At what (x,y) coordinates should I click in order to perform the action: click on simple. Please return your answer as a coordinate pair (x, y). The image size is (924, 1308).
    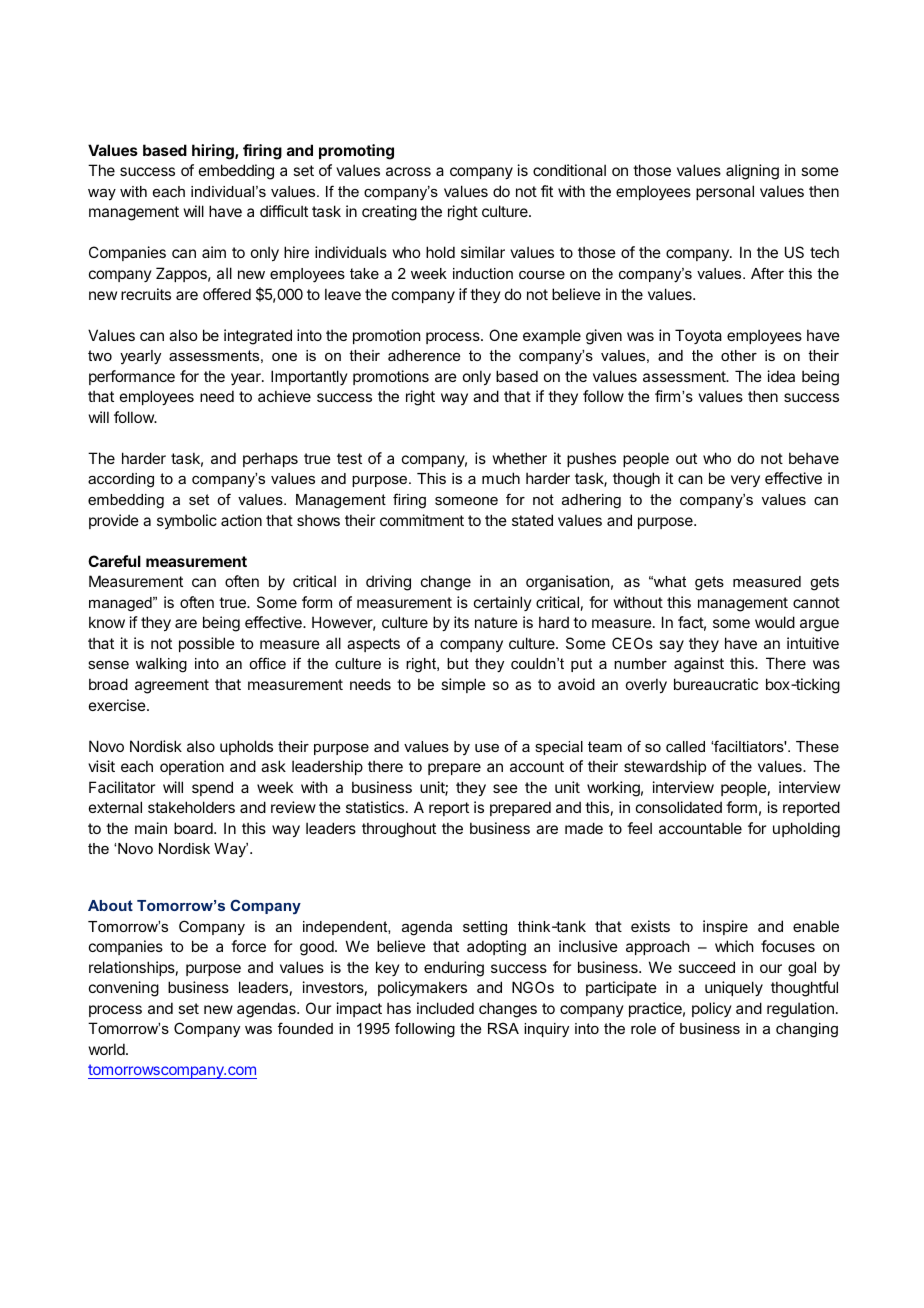
    Looking at the image, I should click on (463, 685).
